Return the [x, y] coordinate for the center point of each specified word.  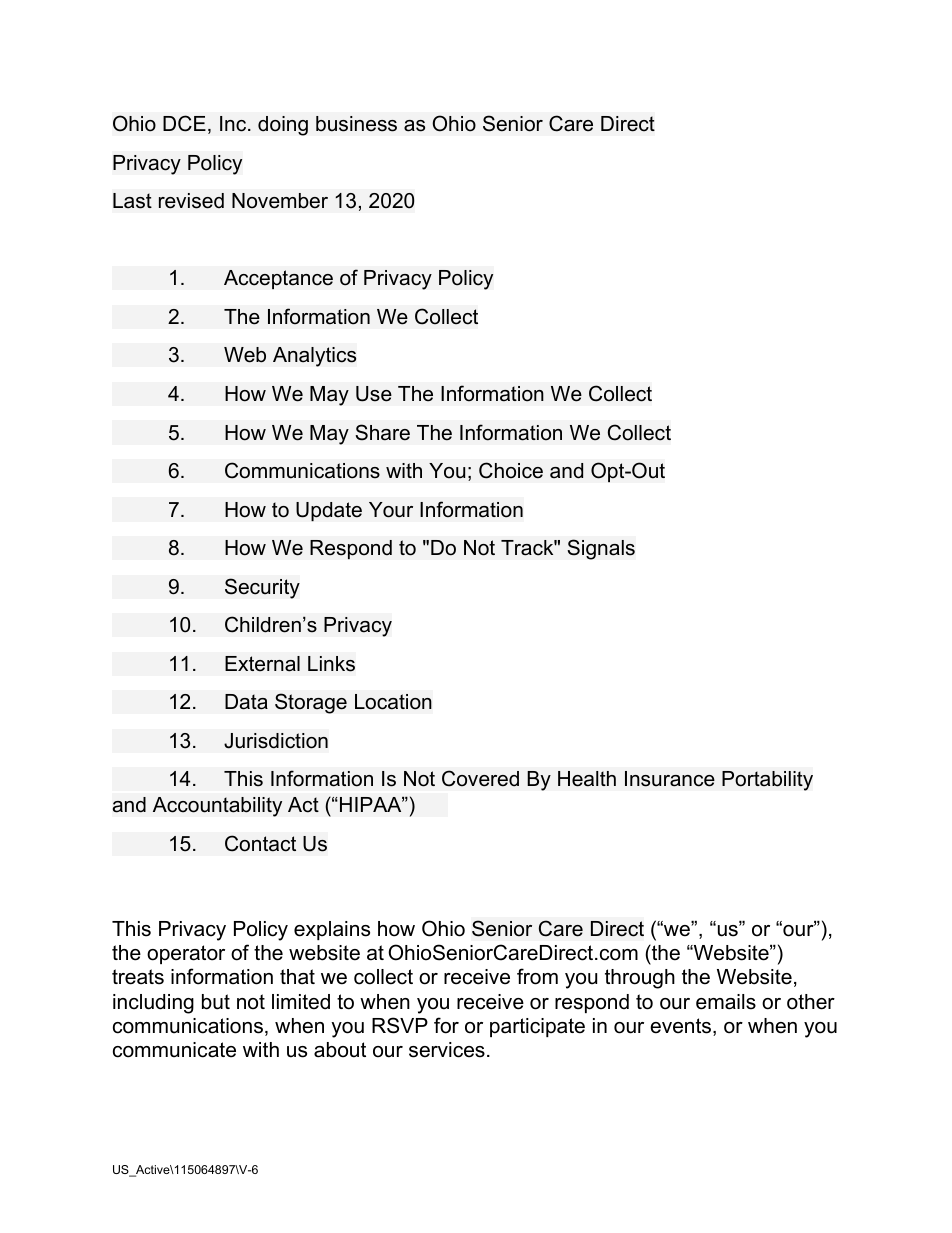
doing [283, 126]
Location [393, 702]
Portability [767, 781]
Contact [260, 843]
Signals [601, 549]
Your [391, 510]
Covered [480, 778]
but [216, 1002]
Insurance [670, 779]
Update [329, 511]
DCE [184, 123]
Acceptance [278, 279]
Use [374, 394]
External [262, 664]
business [356, 124]
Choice [511, 470]
